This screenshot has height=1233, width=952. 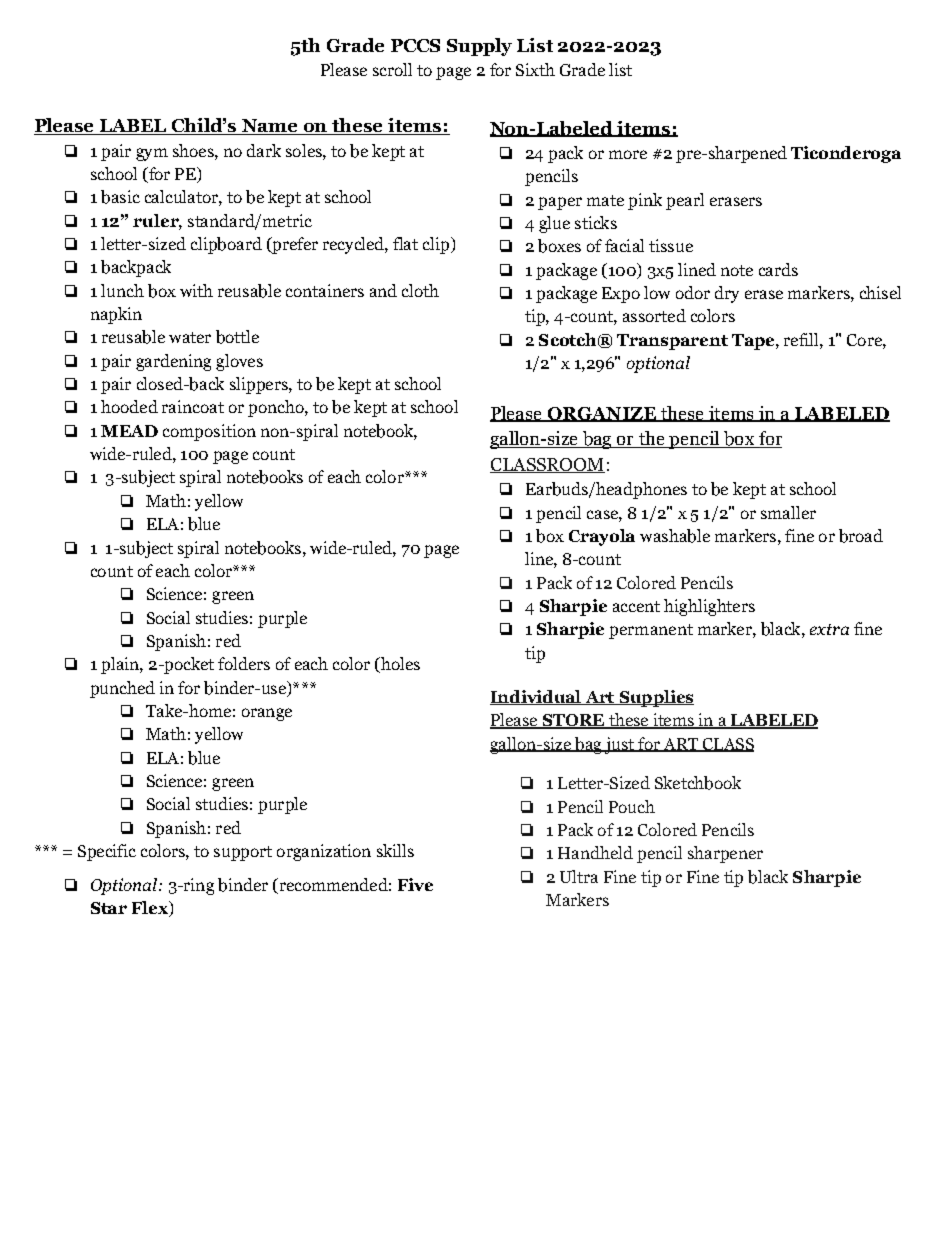 I want to click on sharpener, so click(x=725, y=854).
